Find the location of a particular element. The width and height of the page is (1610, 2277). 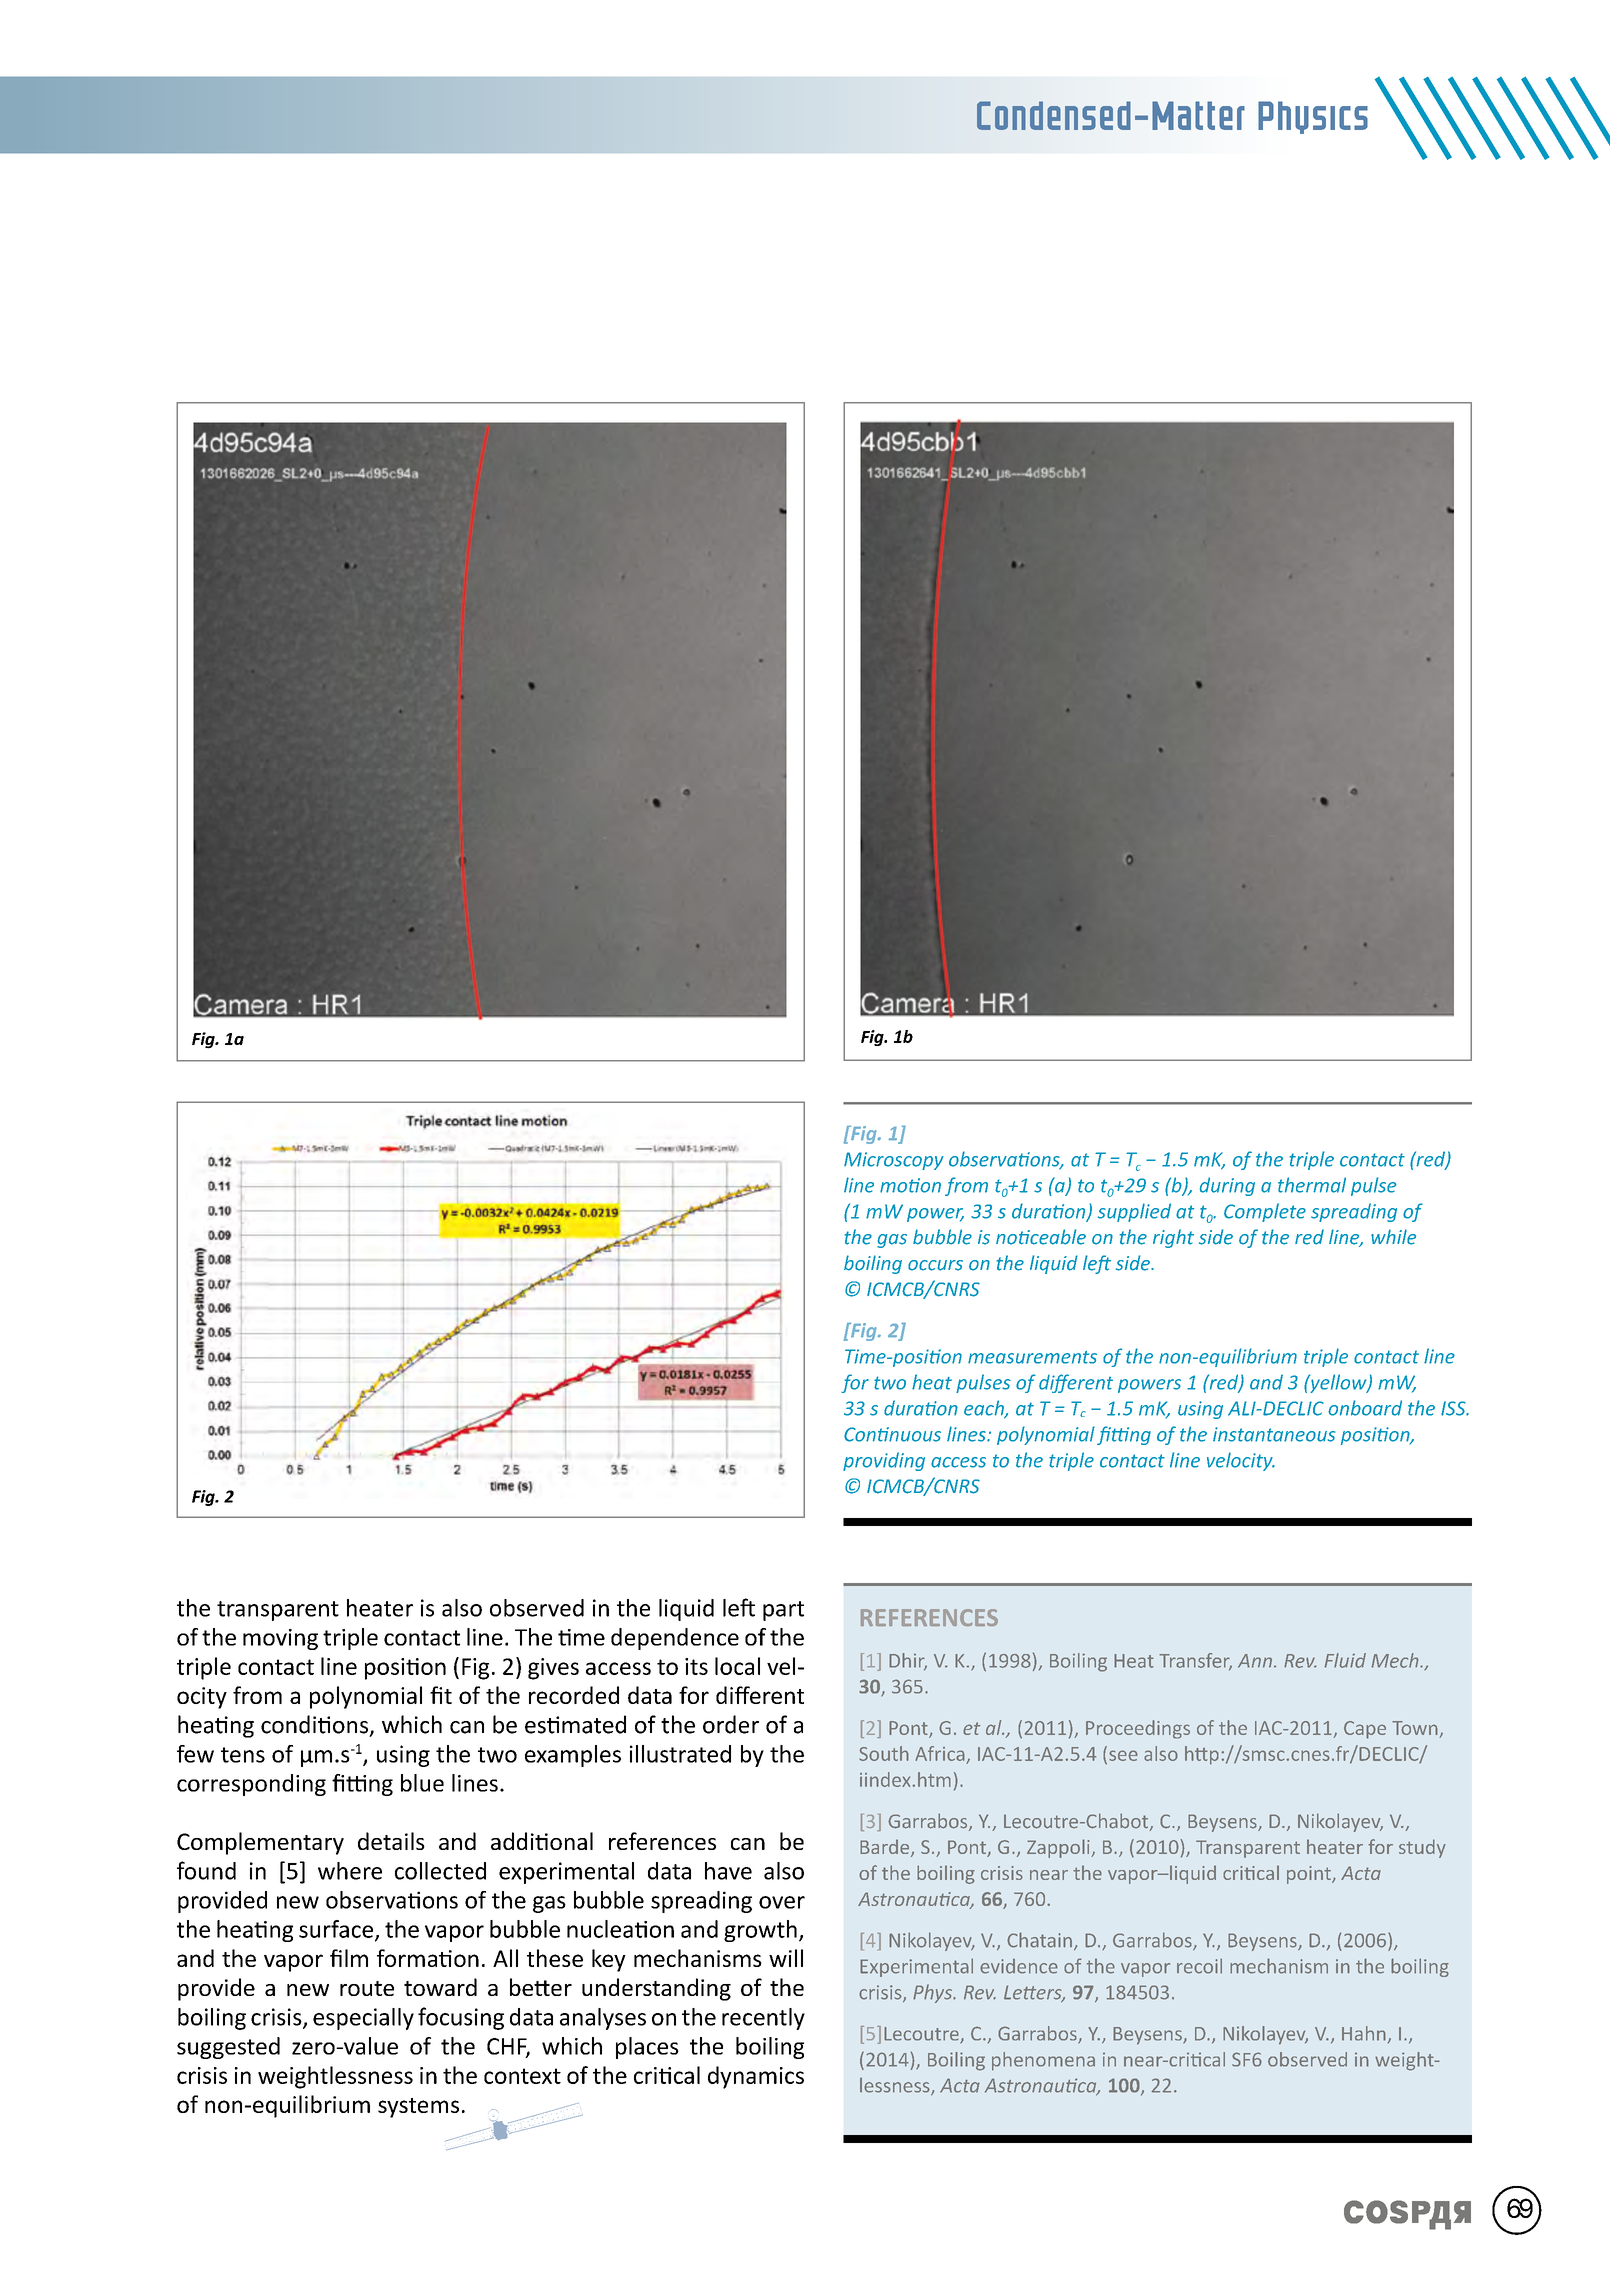

part is located at coordinates (783, 1611).
